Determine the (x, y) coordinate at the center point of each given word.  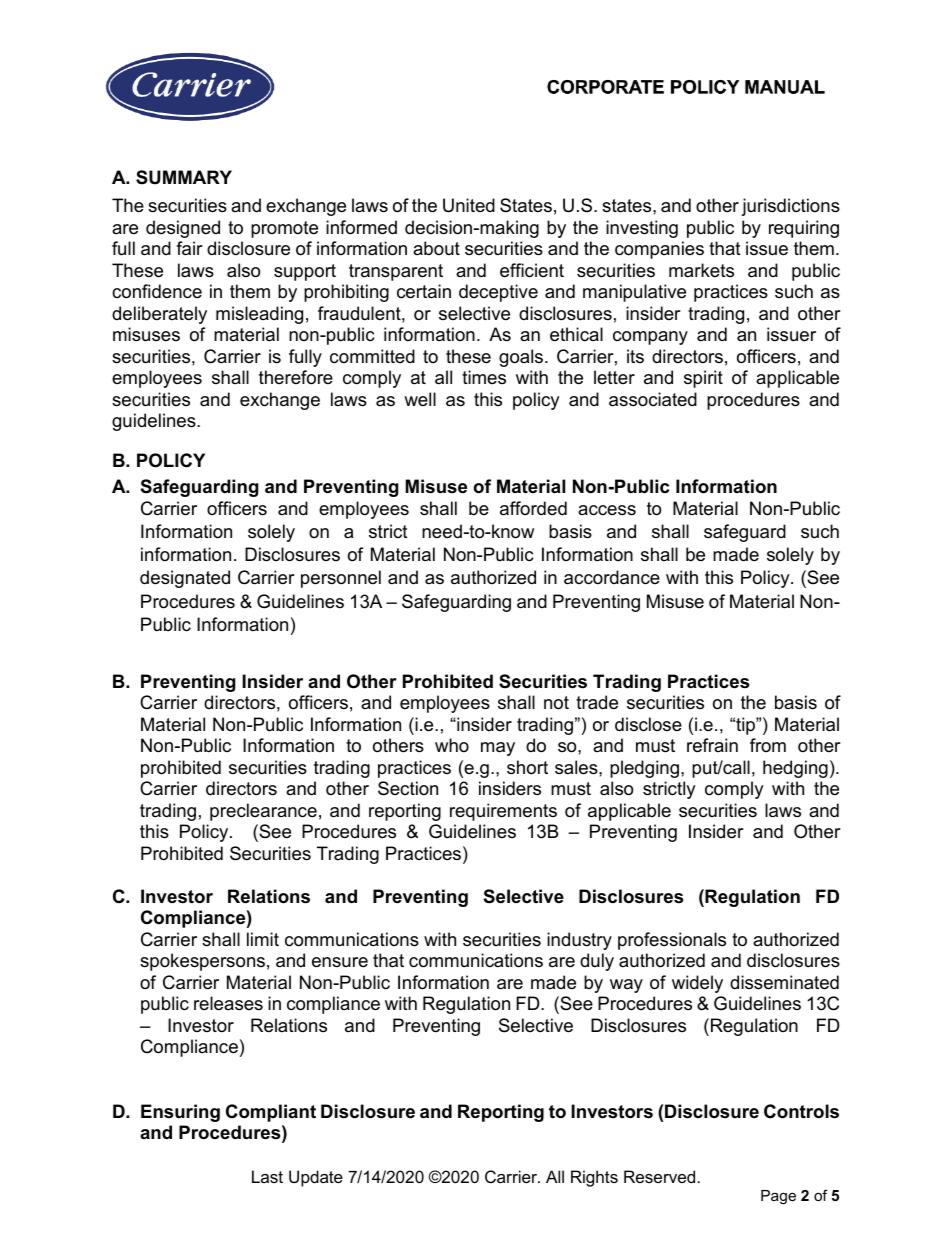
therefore (296, 377)
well (420, 399)
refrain (712, 745)
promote (284, 229)
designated (185, 579)
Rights (594, 1178)
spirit (703, 379)
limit (263, 939)
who (452, 745)
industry (579, 941)
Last (267, 1176)
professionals (672, 941)
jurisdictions (790, 207)
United (469, 205)
